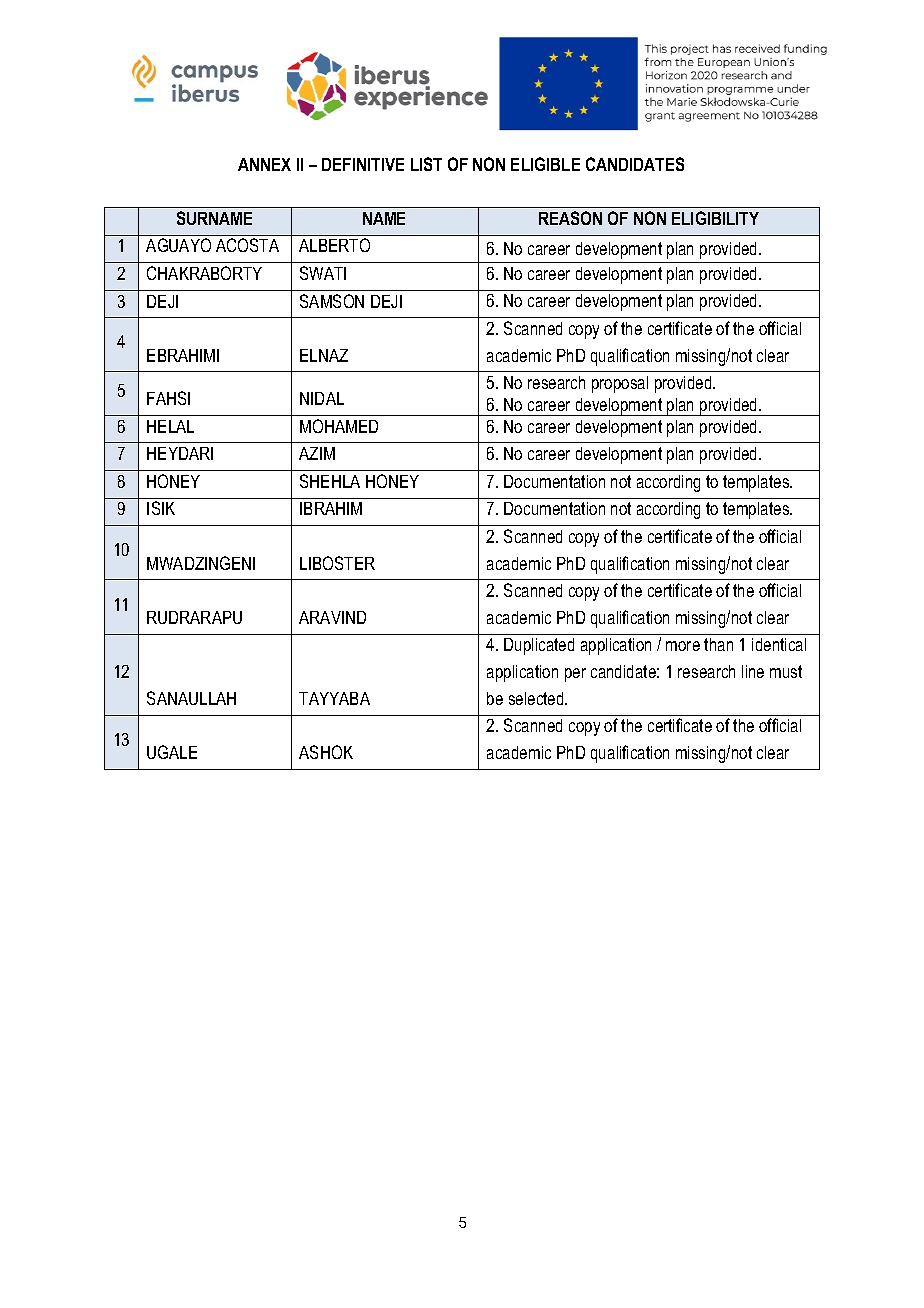  What do you see at coordinates (620, 384) in the image?
I see `proposal` at bounding box center [620, 384].
